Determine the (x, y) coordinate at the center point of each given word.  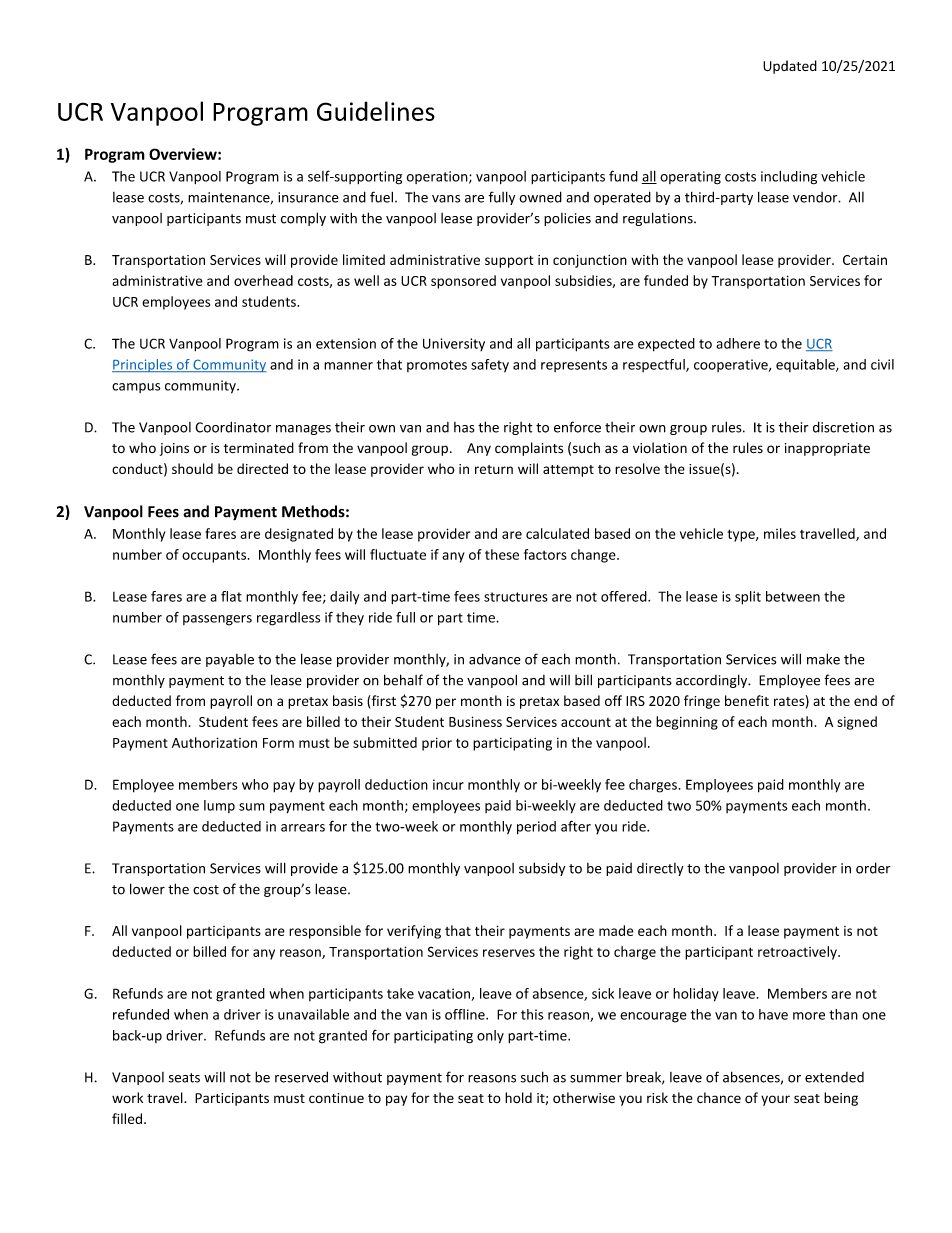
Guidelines (376, 111)
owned (540, 197)
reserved (301, 1077)
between (793, 596)
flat (231, 596)
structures (516, 597)
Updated (790, 67)
